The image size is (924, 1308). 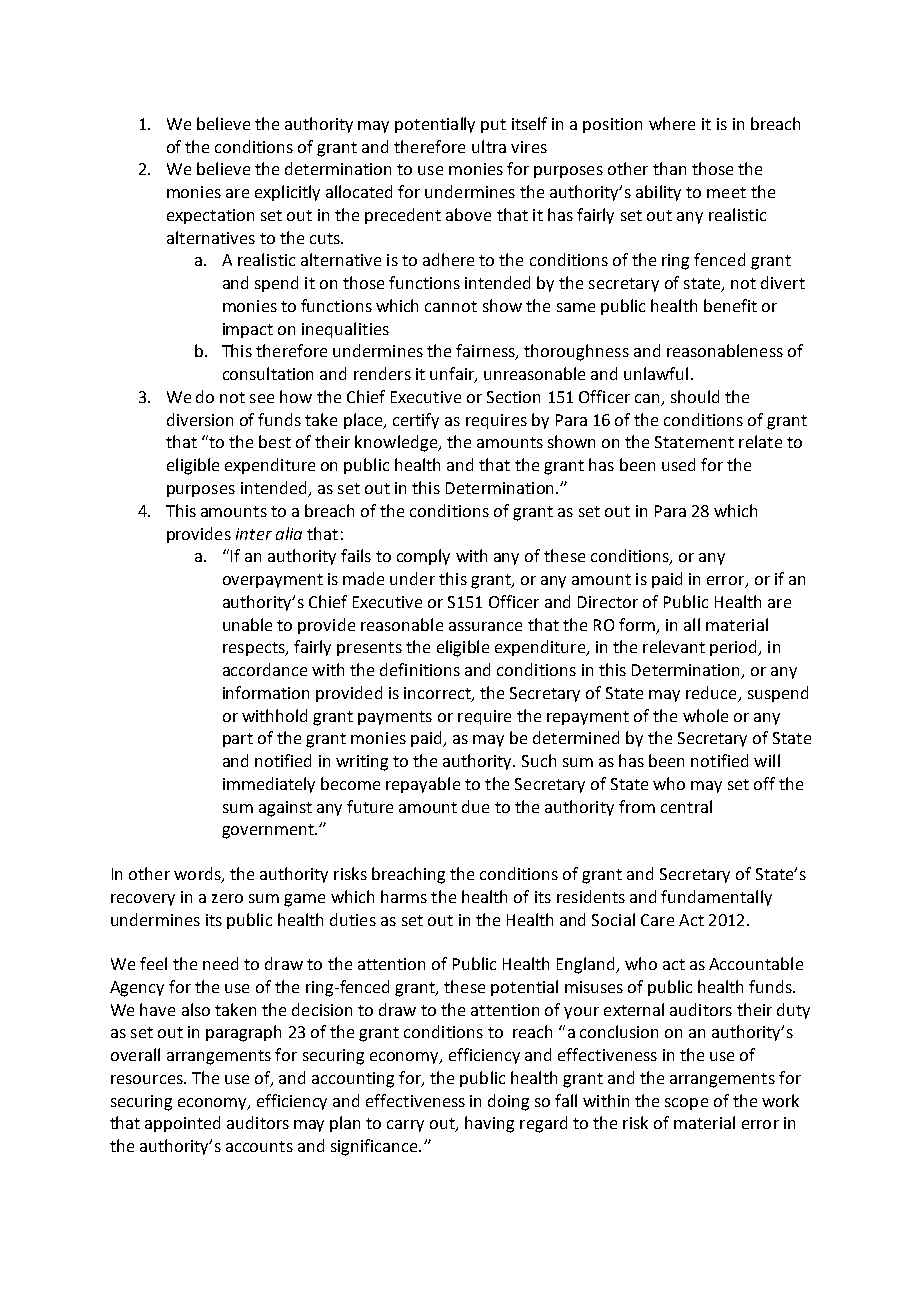 I want to click on expectation, so click(x=210, y=216).
